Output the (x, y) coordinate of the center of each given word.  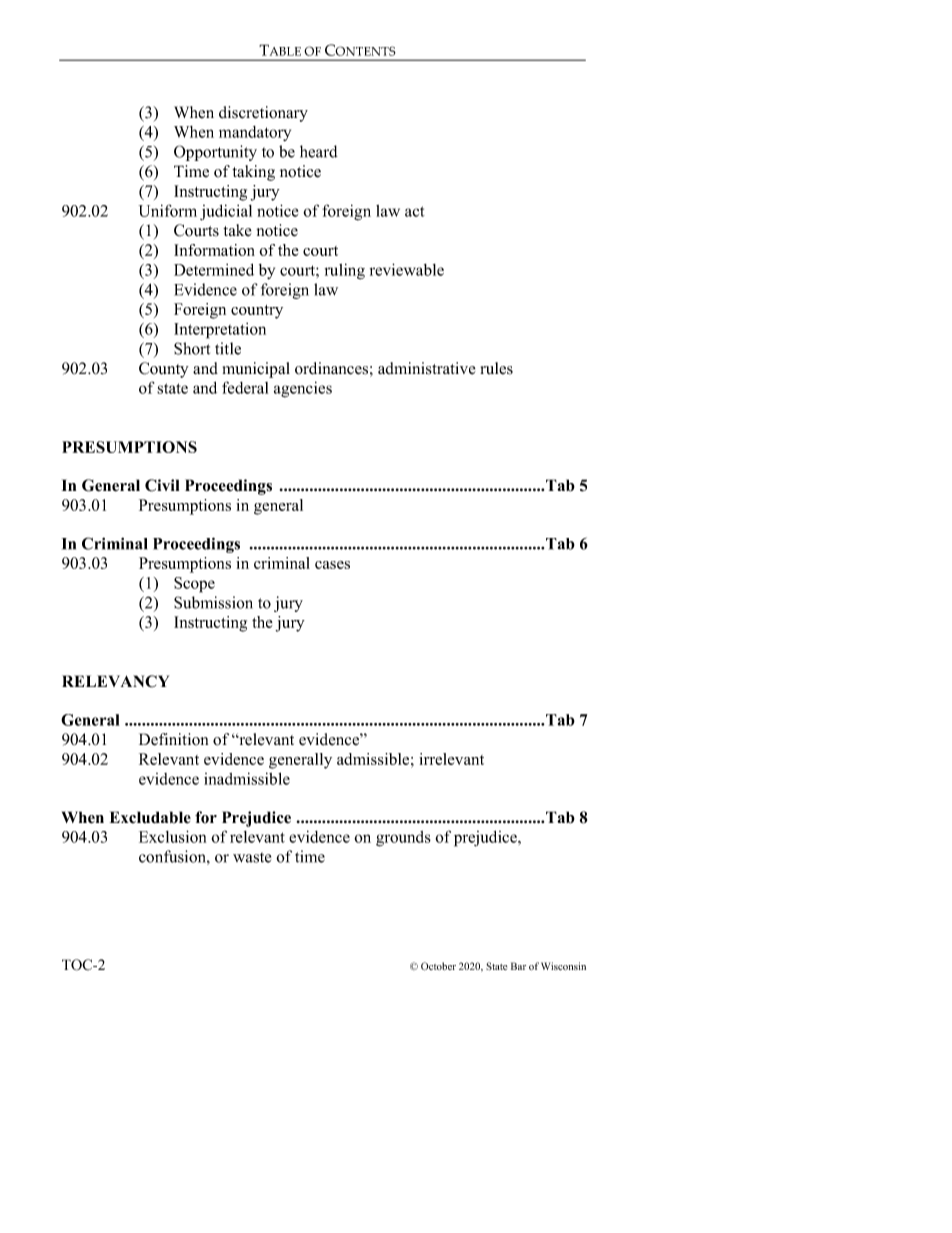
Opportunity (215, 153)
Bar (518, 966)
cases (332, 565)
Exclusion (172, 836)
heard (319, 151)
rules (496, 368)
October (438, 966)
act (415, 211)
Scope (194, 585)
